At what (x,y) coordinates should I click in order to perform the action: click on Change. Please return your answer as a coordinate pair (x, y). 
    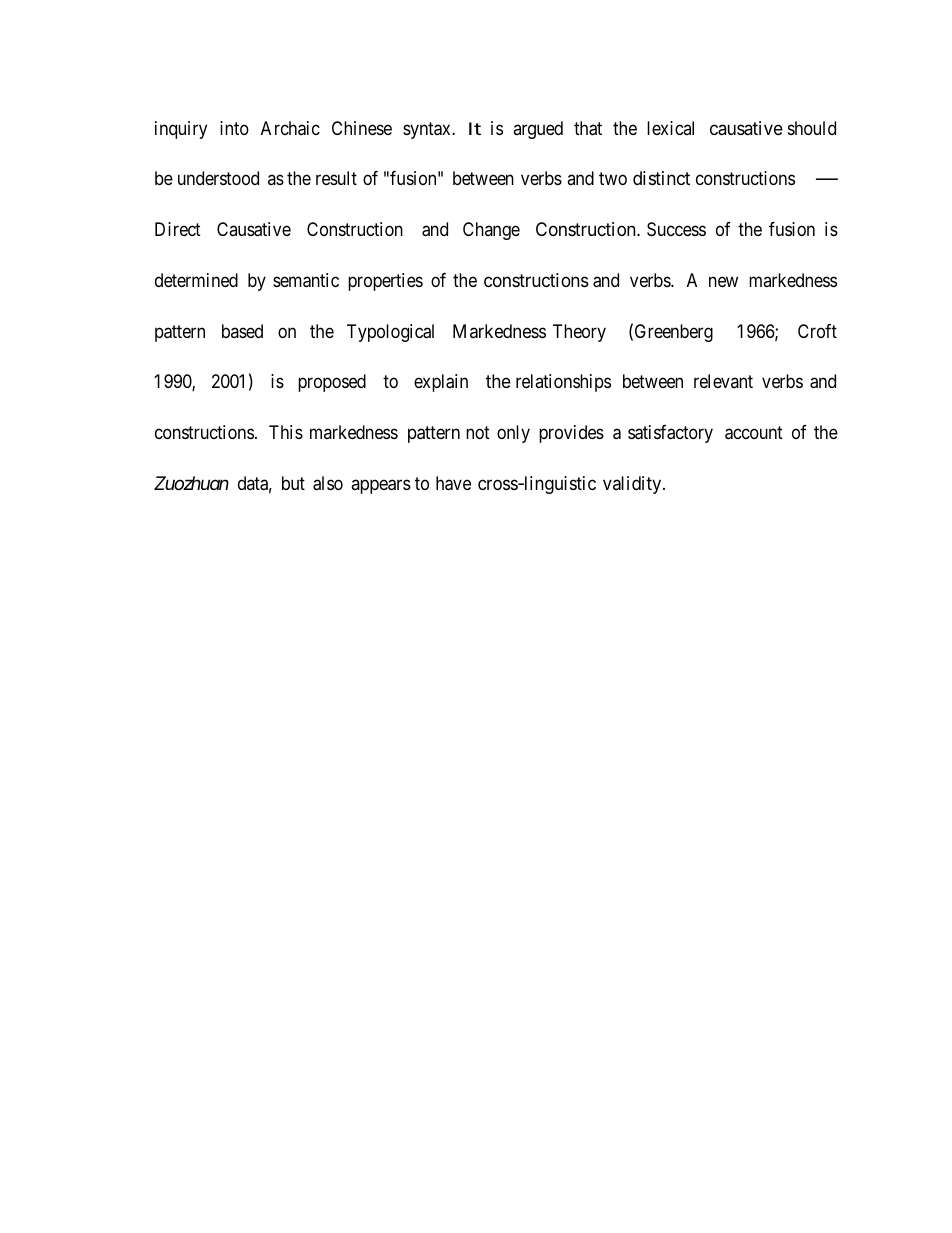
    Looking at the image, I should click on (491, 231).
